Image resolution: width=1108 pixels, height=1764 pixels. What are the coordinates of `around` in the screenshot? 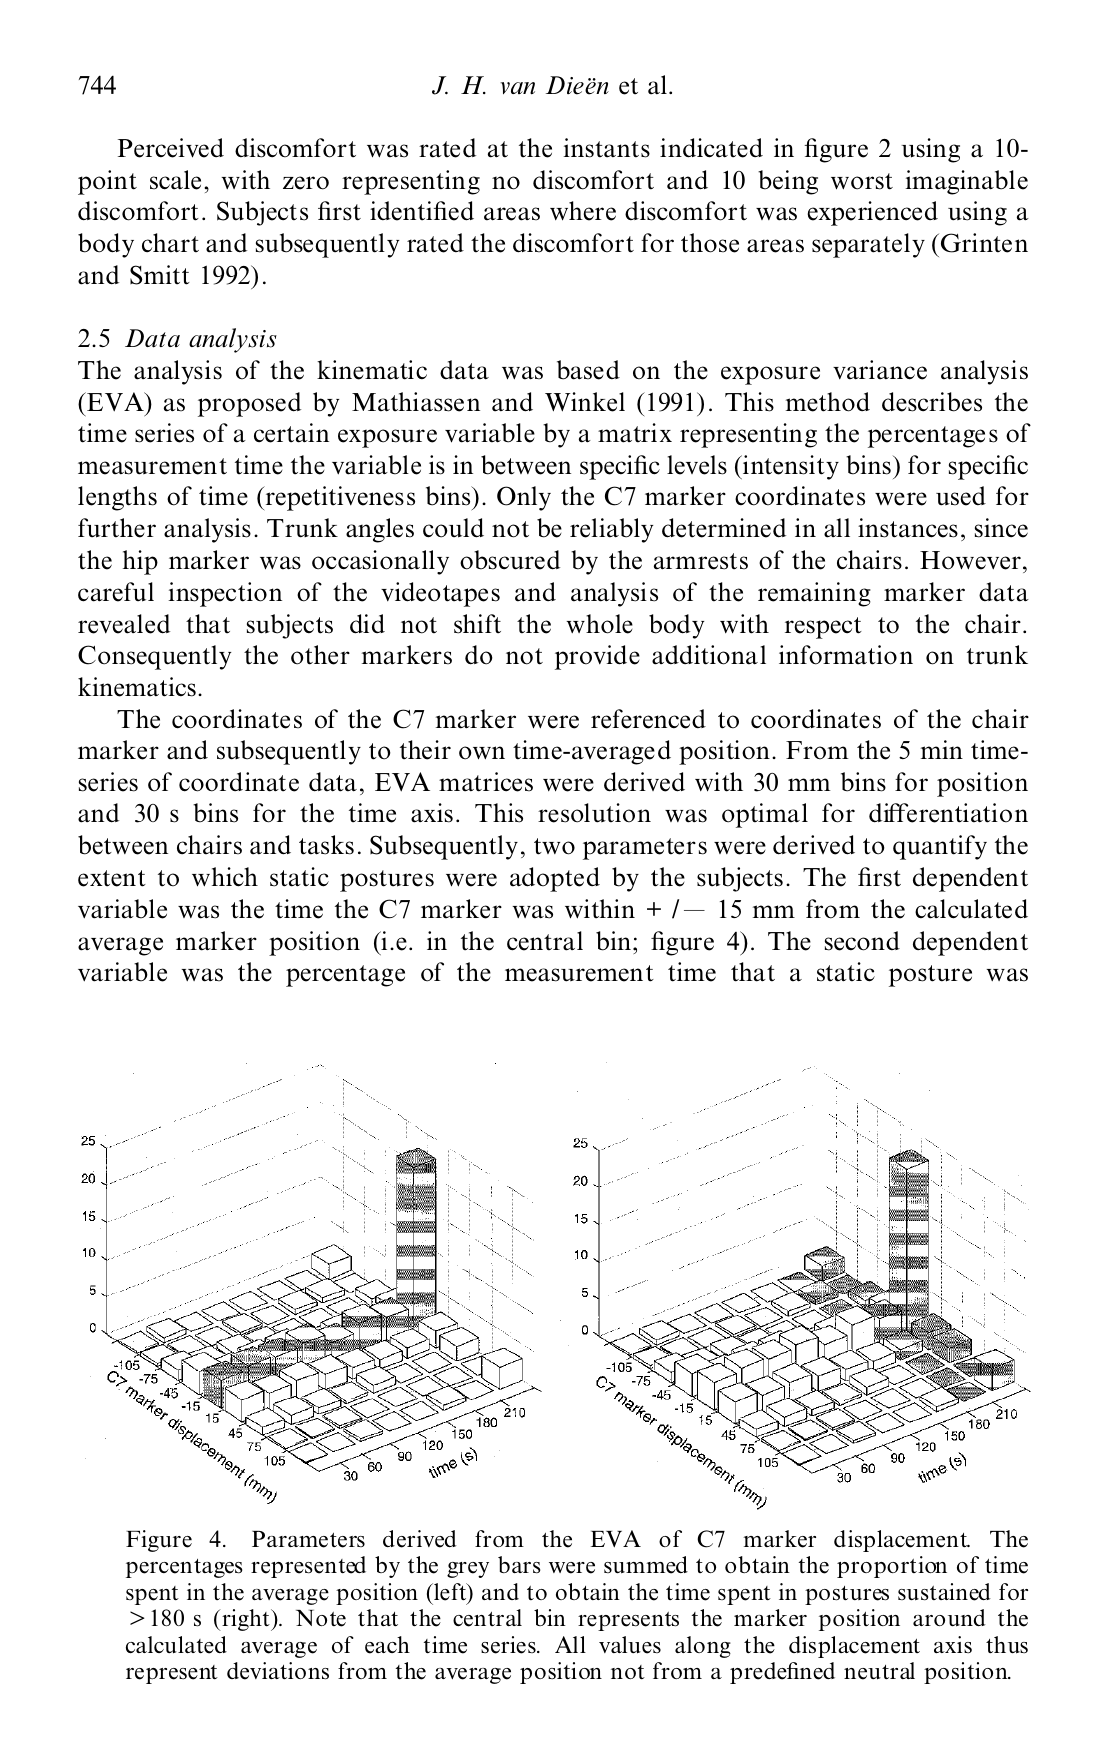 It's located at (949, 1618).
